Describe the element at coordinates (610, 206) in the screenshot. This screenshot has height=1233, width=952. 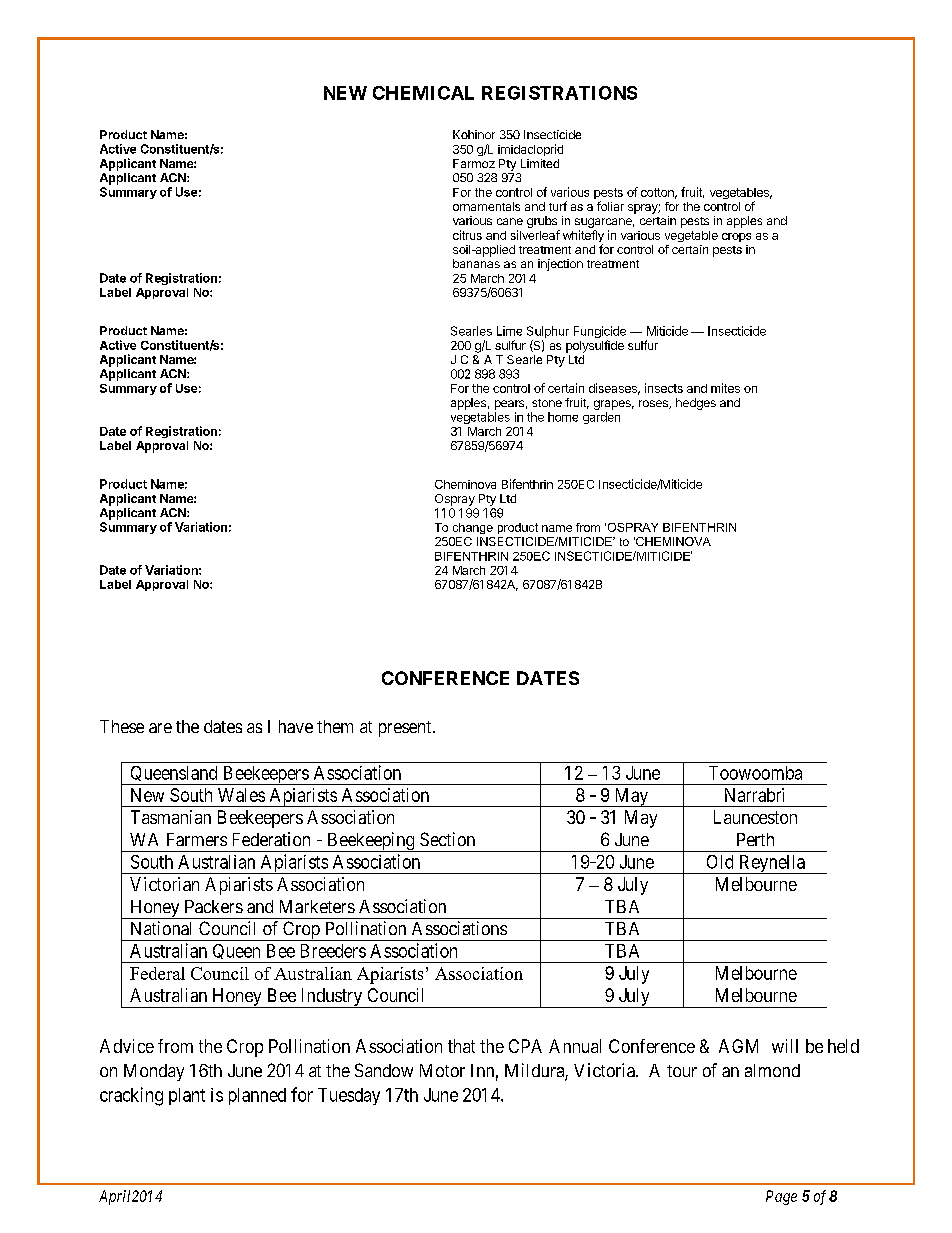
I see `foliar` at that location.
